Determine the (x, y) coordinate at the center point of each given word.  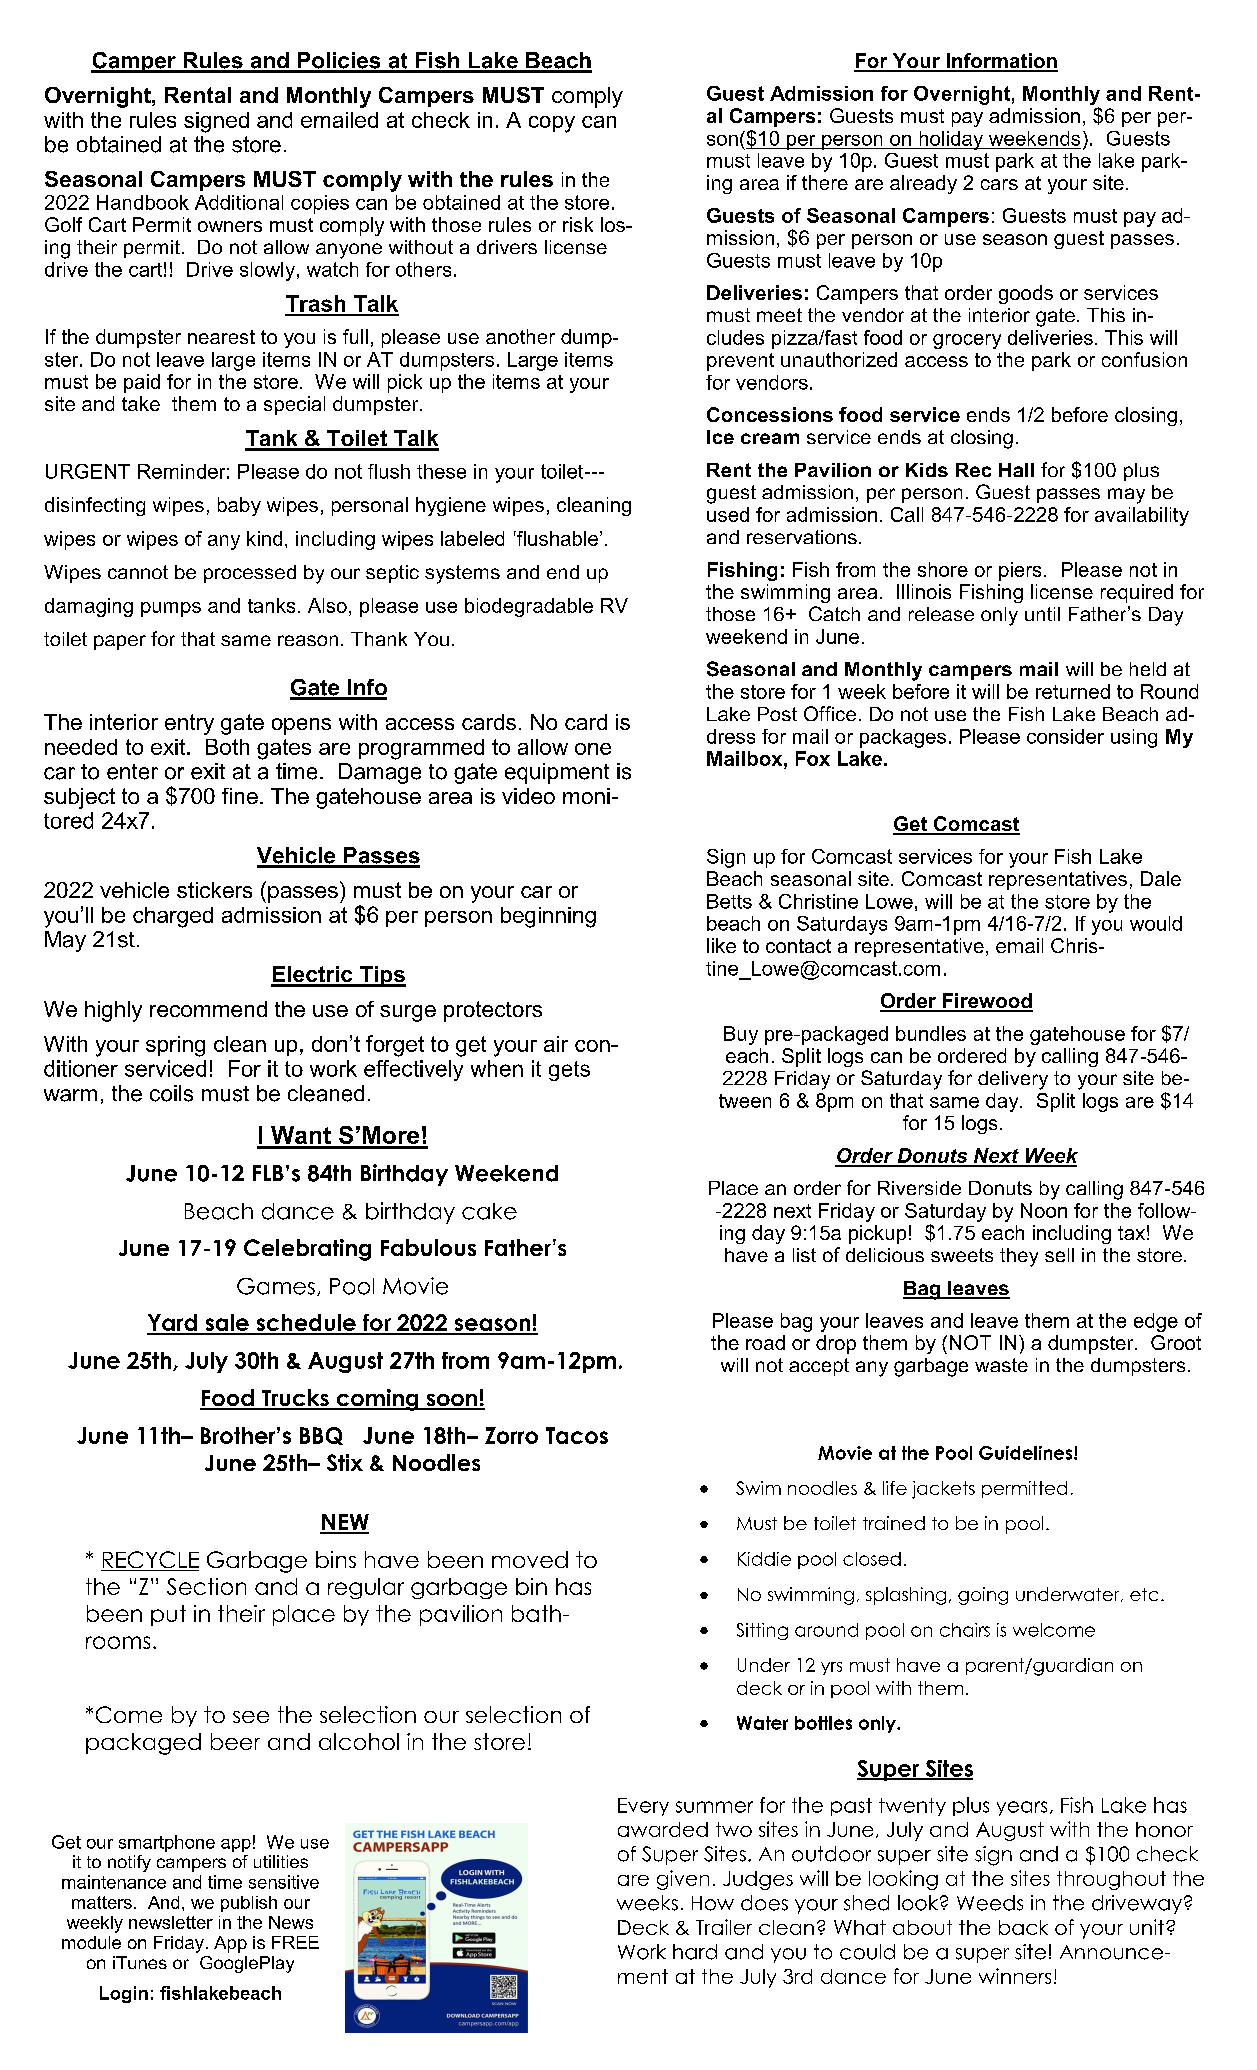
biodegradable (529, 607)
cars (999, 184)
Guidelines (1027, 1453)
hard (695, 1952)
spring (175, 1046)
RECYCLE (150, 1561)
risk (578, 224)
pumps (171, 609)
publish (249, 1904)
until (1042, 614)
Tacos (577, 1435)
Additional (239, 202)
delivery (1013, 1080)
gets (569, 1071)
